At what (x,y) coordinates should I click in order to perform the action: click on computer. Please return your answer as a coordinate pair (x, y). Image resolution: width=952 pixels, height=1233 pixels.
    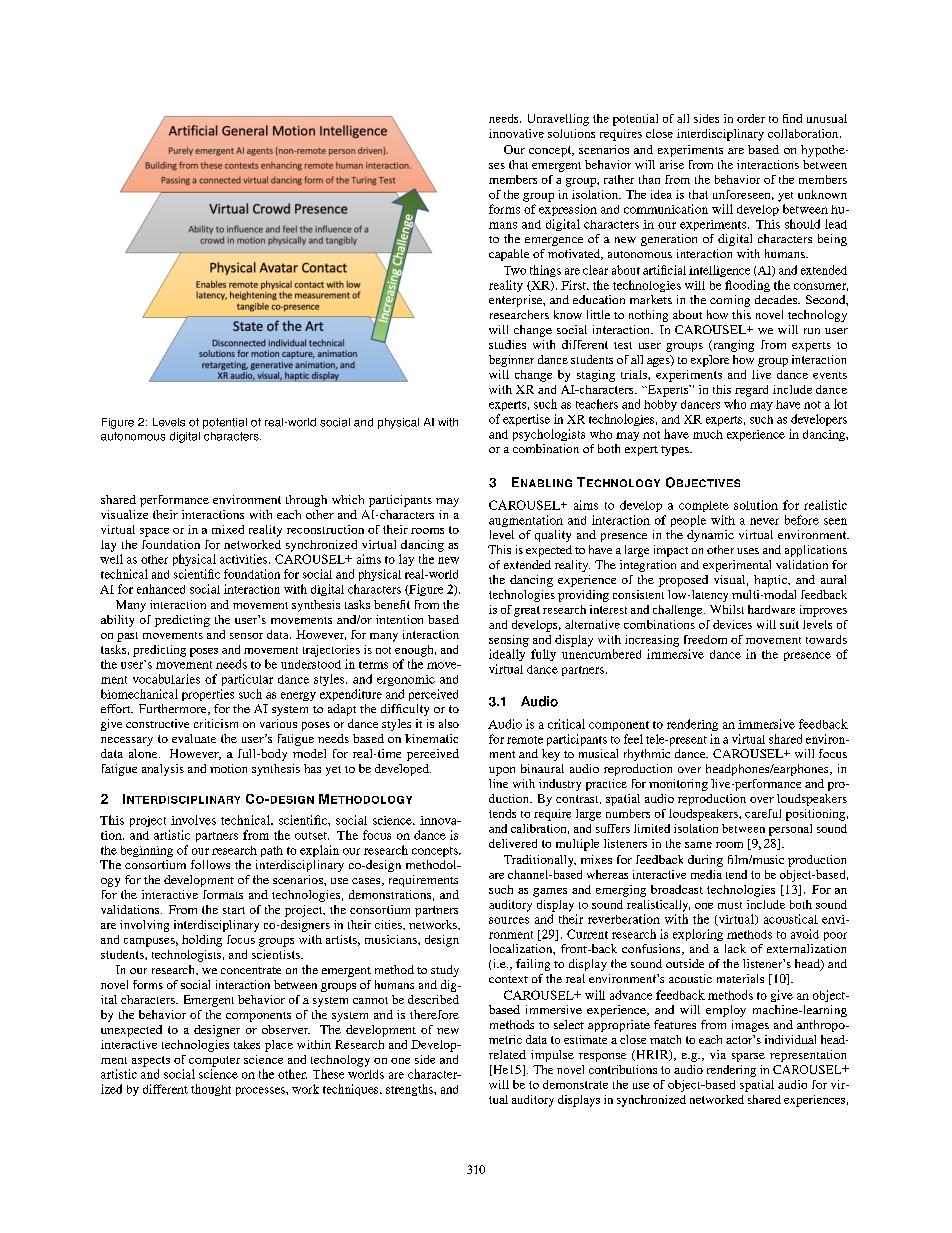
    Looking at the image, I should click on (214, 1061).
